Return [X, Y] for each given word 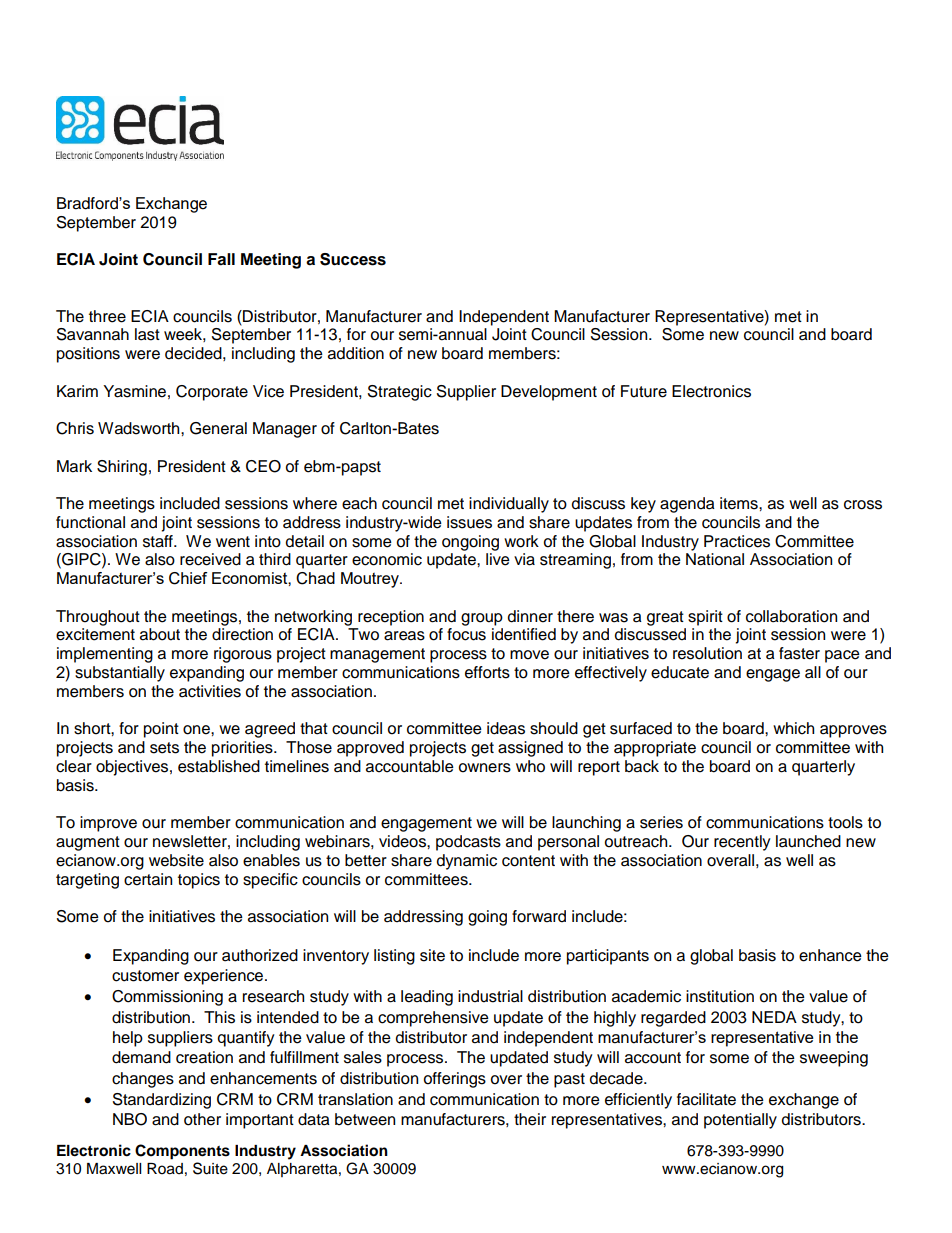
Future [644, 391]
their [530, 1119]
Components [182, 1152]
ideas [506, 728]
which [793, 728]
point [161, 730]
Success [353, 259]
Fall [221, 259]
